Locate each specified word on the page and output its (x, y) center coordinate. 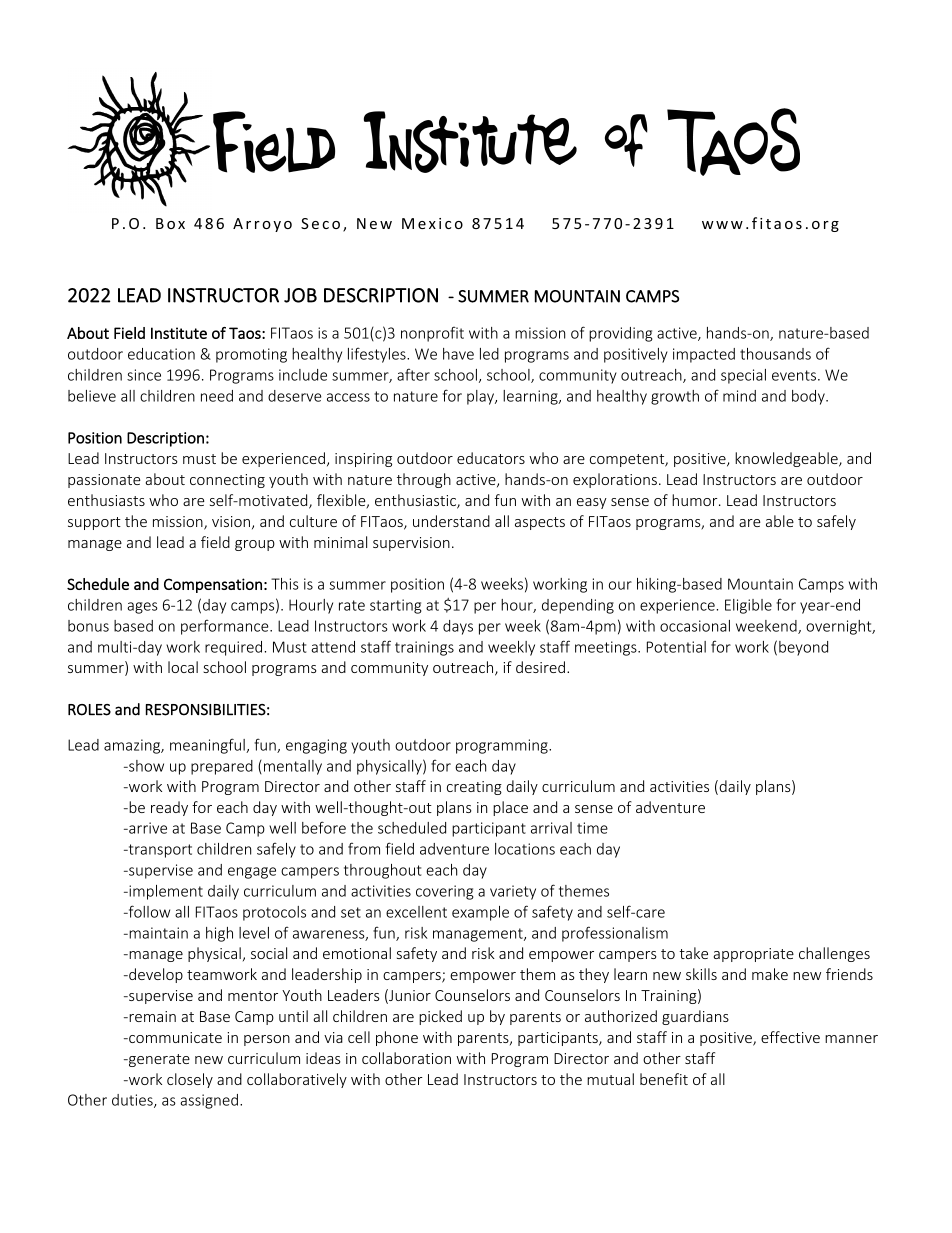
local (183, 667)
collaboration (406, 1058)
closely (190, 1080)
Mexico (432, 223)
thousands (775, 354)
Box (170, 223)
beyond (803, 648)
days (458, 627)
